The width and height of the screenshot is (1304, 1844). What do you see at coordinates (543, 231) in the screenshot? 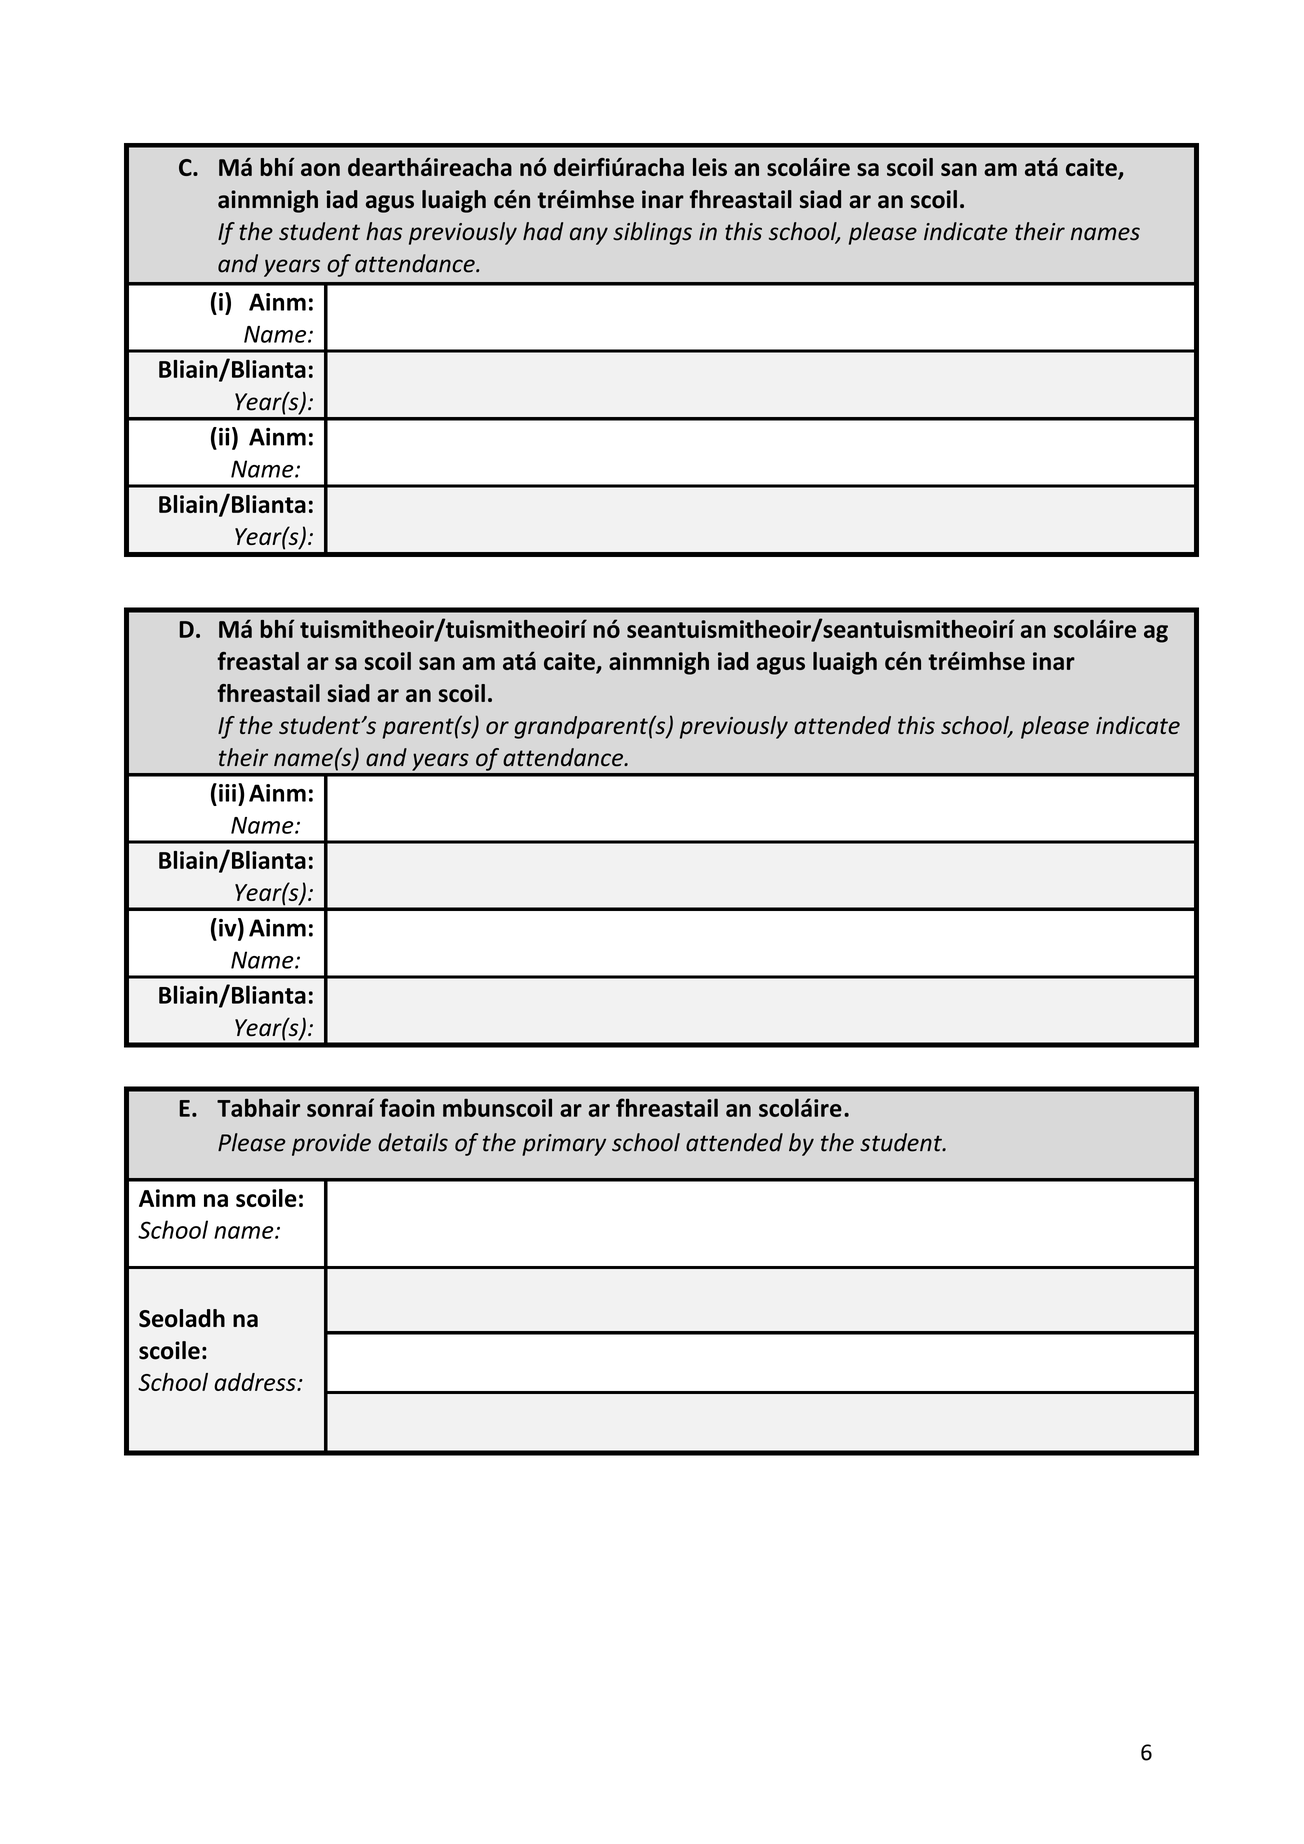
I see `had` at bounding box center [543, 231].
